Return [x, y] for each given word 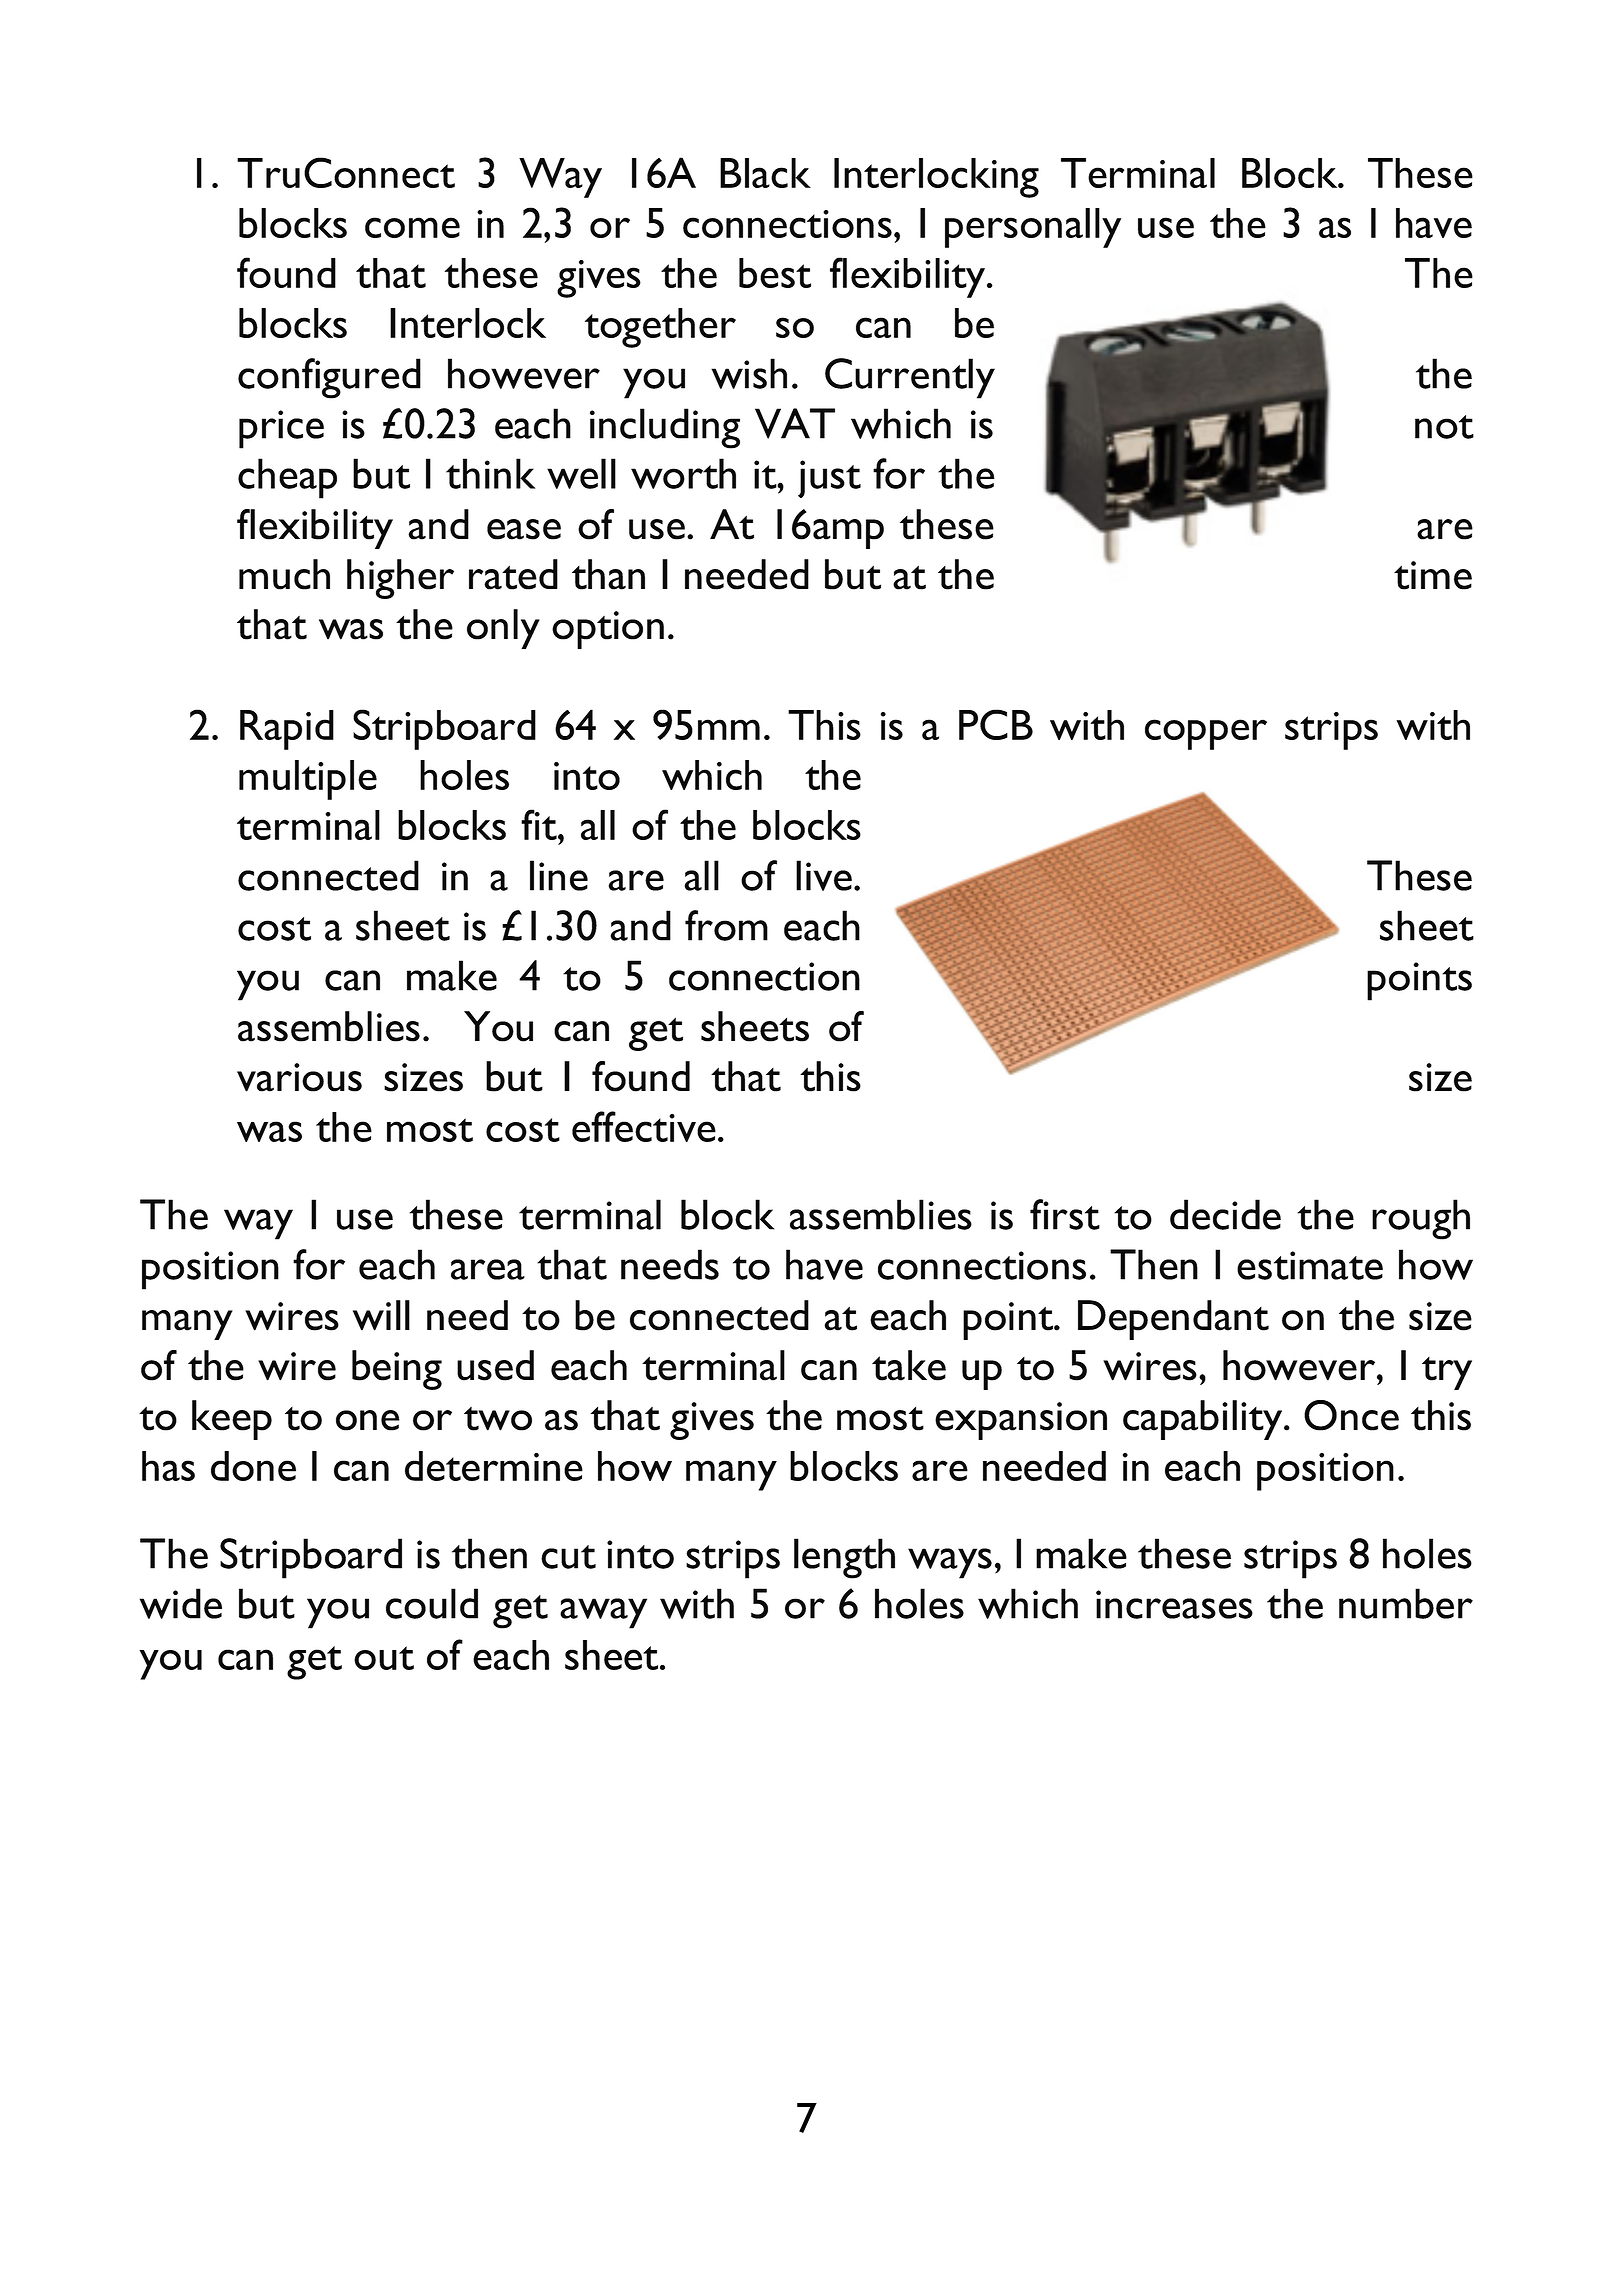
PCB [996, 724]
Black [765, 173]
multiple [308, 780]
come [412, 227]
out [384, 1658]
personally [1033, 228]
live [824, 875]
